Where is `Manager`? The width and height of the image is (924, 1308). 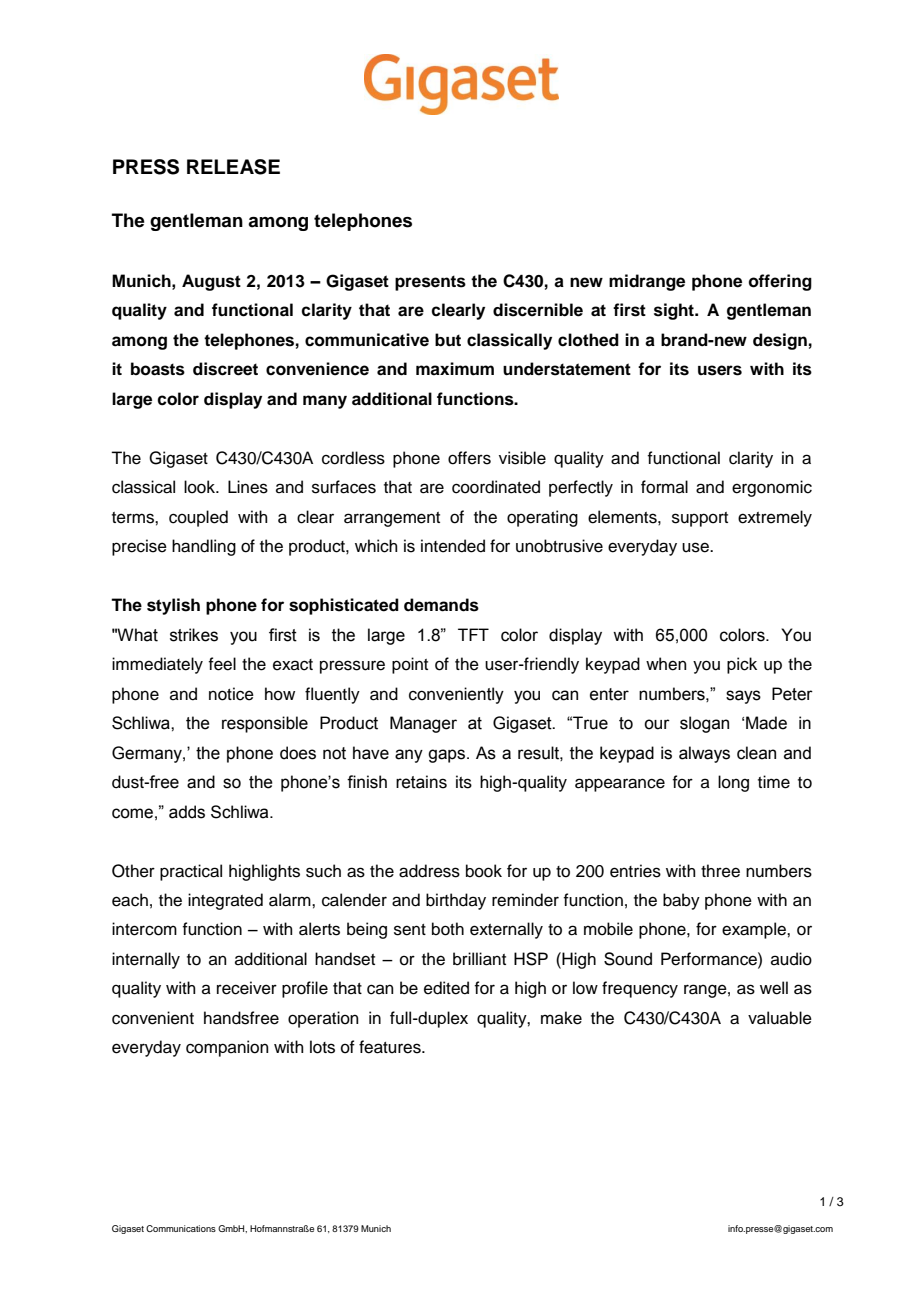
Manager is located at coordinates (423, 724).
